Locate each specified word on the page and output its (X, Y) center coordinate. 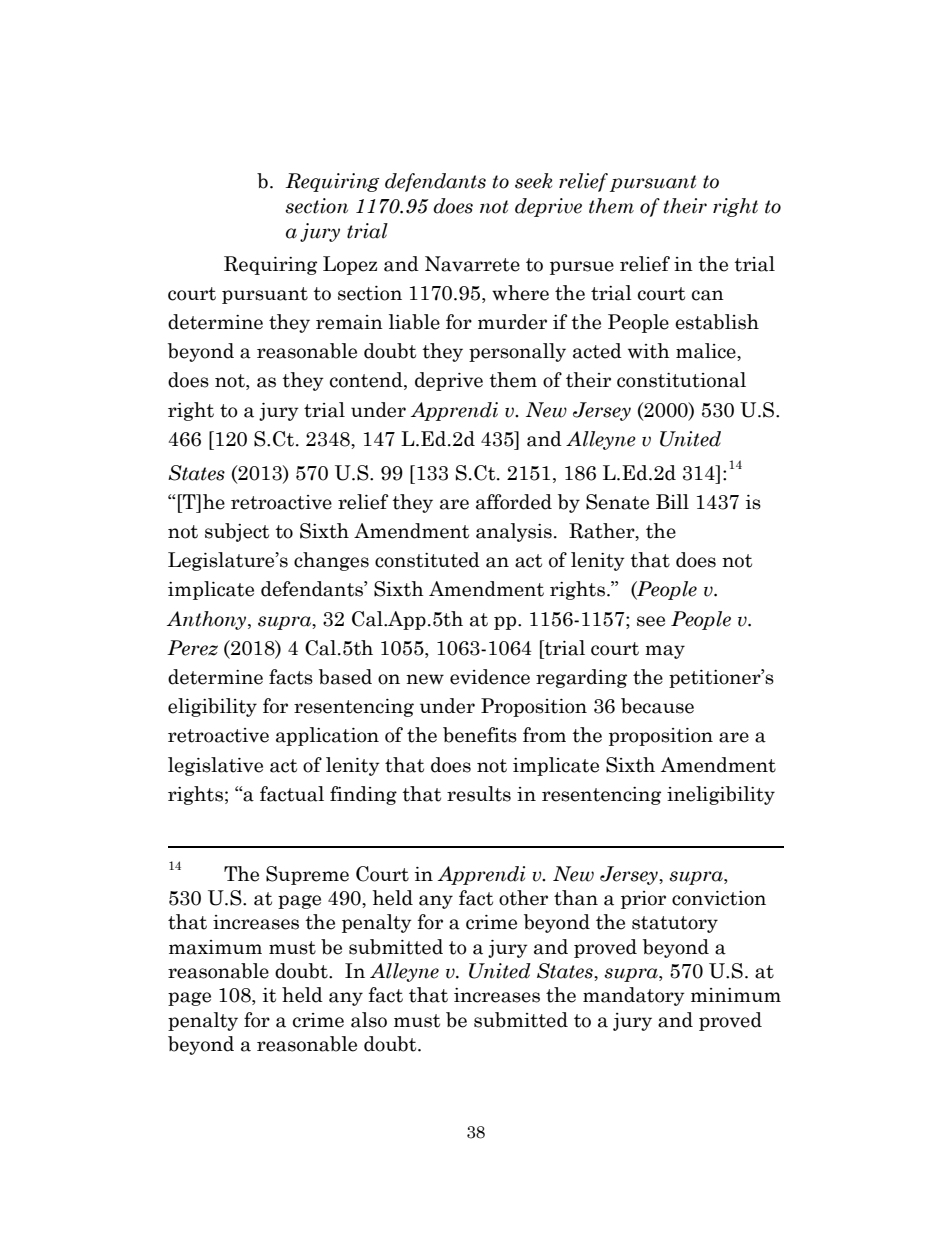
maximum (215, 947)
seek (533, 181)
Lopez (350, 265)
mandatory (634, 996)
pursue (582, 268)
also (369, 1020)
